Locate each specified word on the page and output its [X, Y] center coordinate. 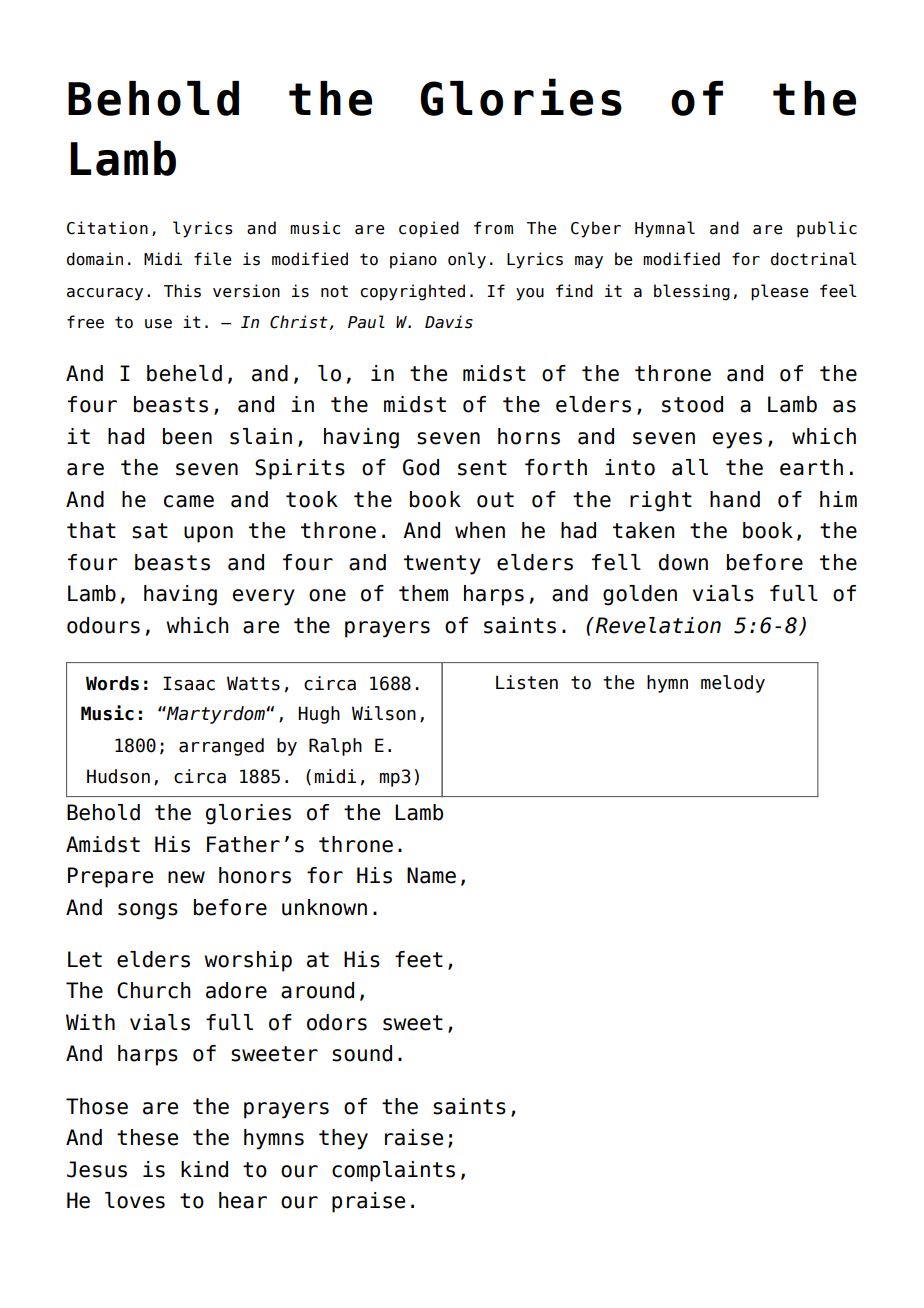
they [343, 1139]
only [467, 260]
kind [204, 1169]
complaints [393, 1171]
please [780, 292]
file [213, 259]
